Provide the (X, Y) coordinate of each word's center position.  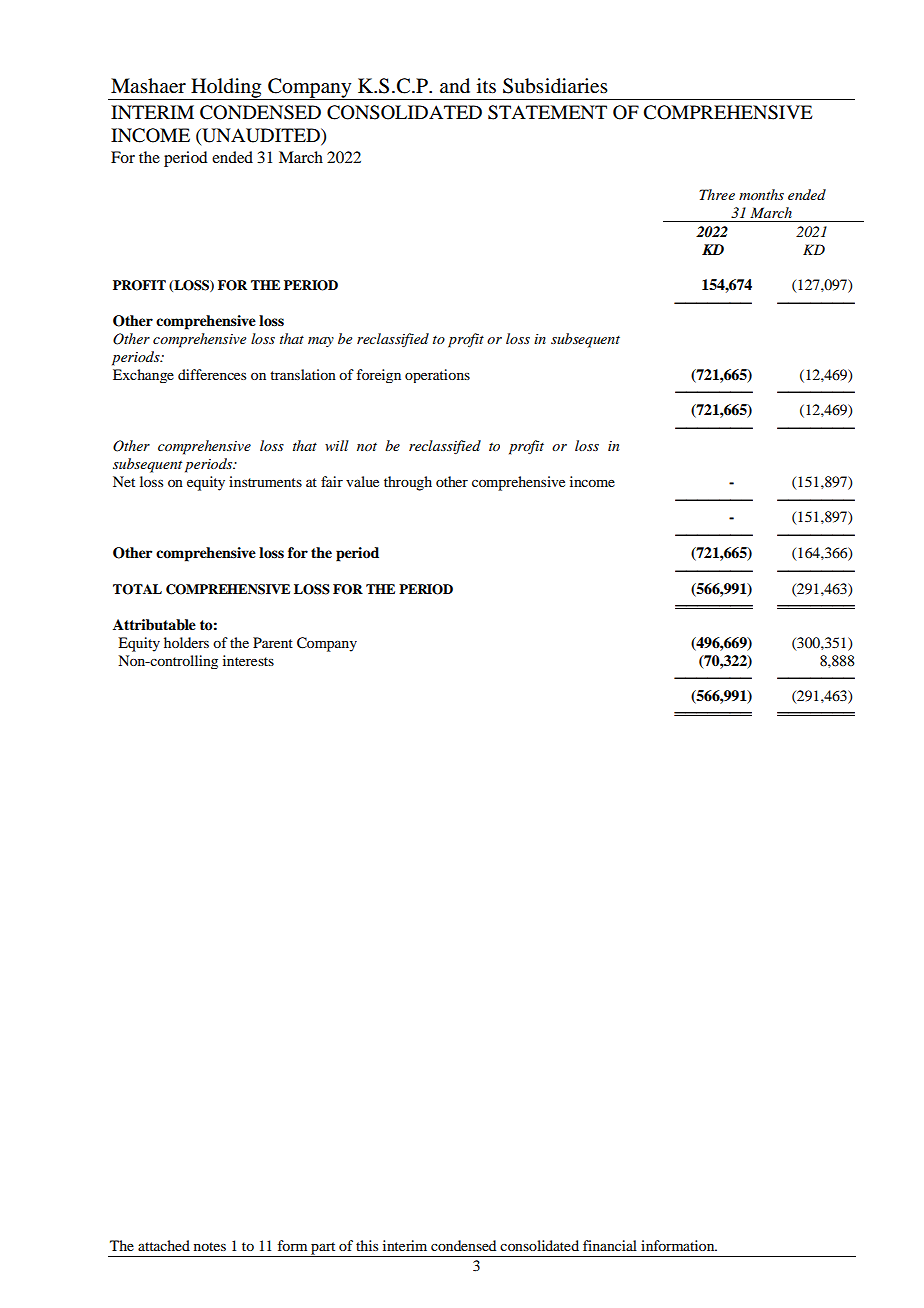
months (761, 194)
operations (437, 376)
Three (717, 194)
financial (610, 1245)
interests (248, 660)
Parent (273, 642)
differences (212, 374)
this (367, 1245)
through (408, 483)
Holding (226, 89)
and (455, 86)
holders (186, 642)
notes (210, 1246)
